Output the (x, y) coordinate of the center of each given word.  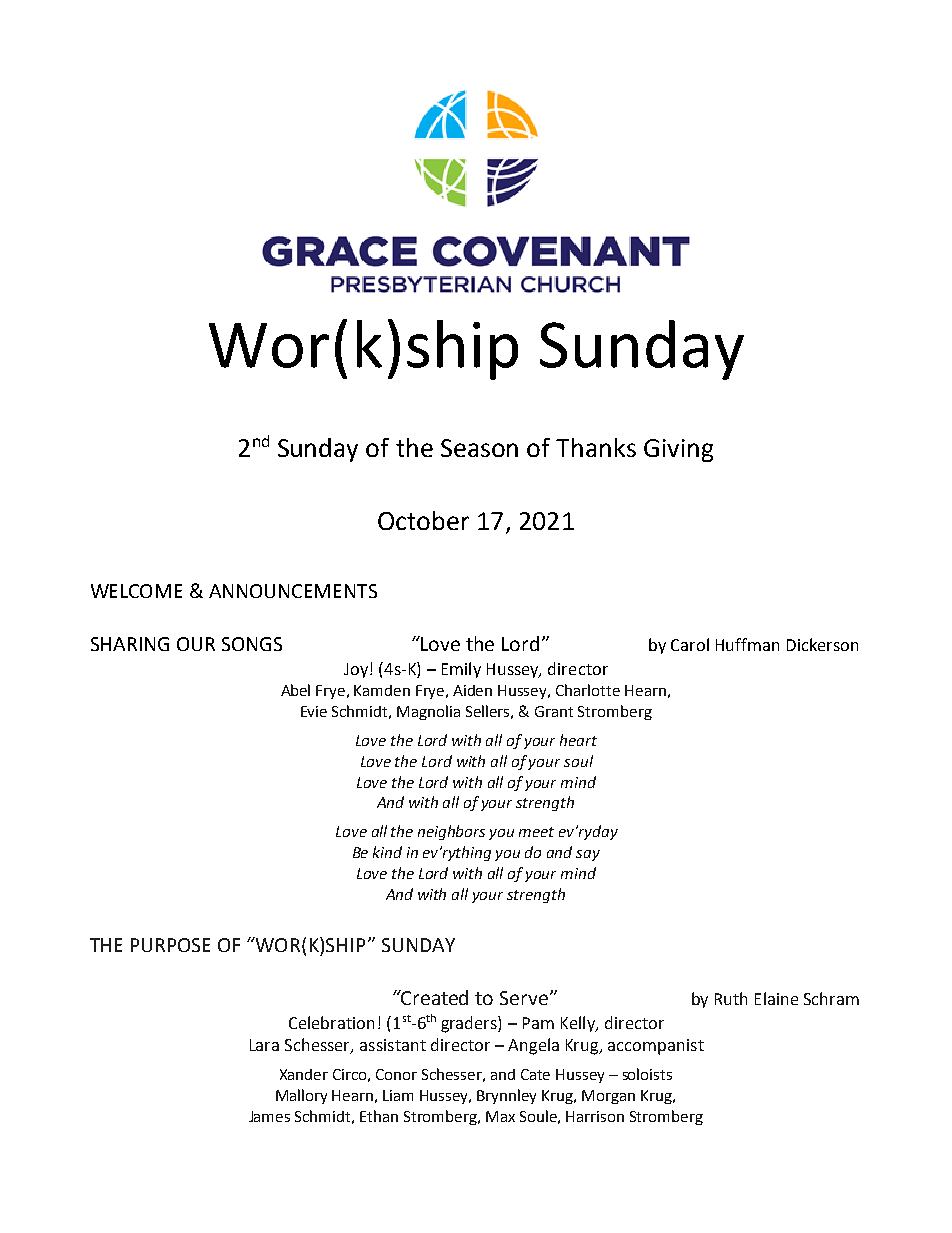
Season (479, 448)
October (423, 520)
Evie (314, 711)
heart (578, 740)
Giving (678, 450)
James (269, 1116)
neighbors (451, 832)
